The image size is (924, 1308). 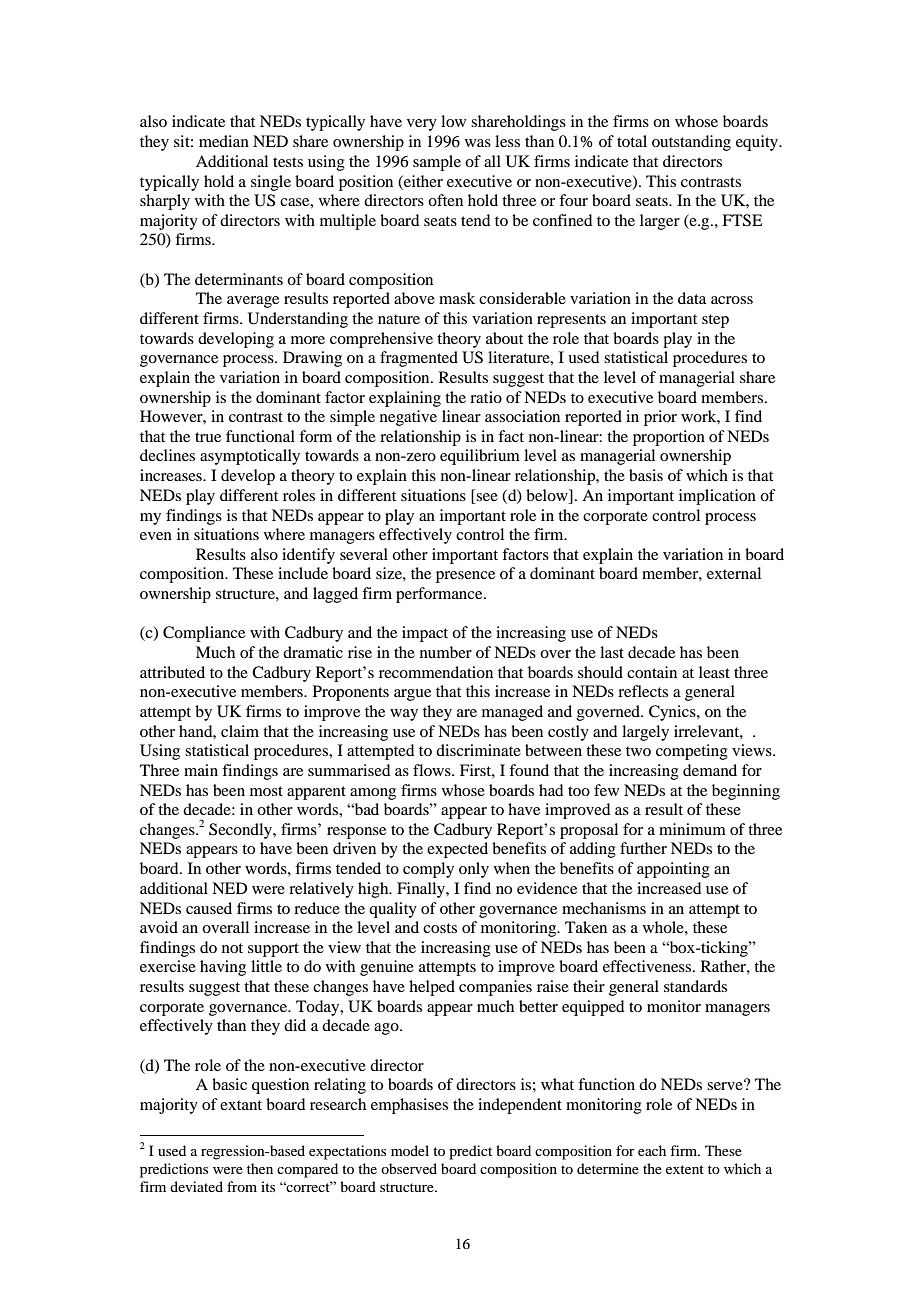 What do you see at coordinates (691, 143) in the screenshot?
I see `outstanding` at bounding box center [691, 143].
